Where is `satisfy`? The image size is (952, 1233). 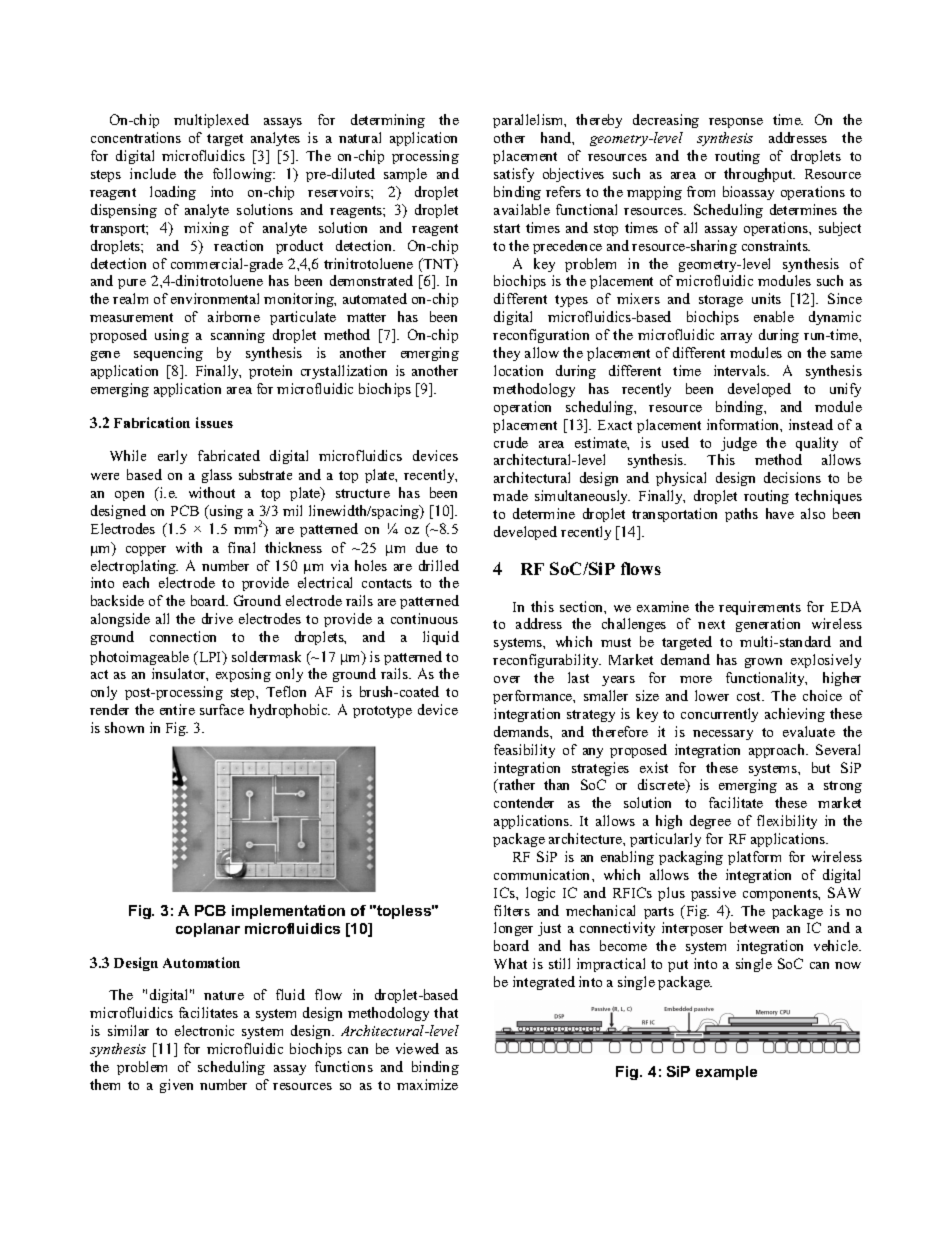 satisfy is located at coordinates (514, 175).
